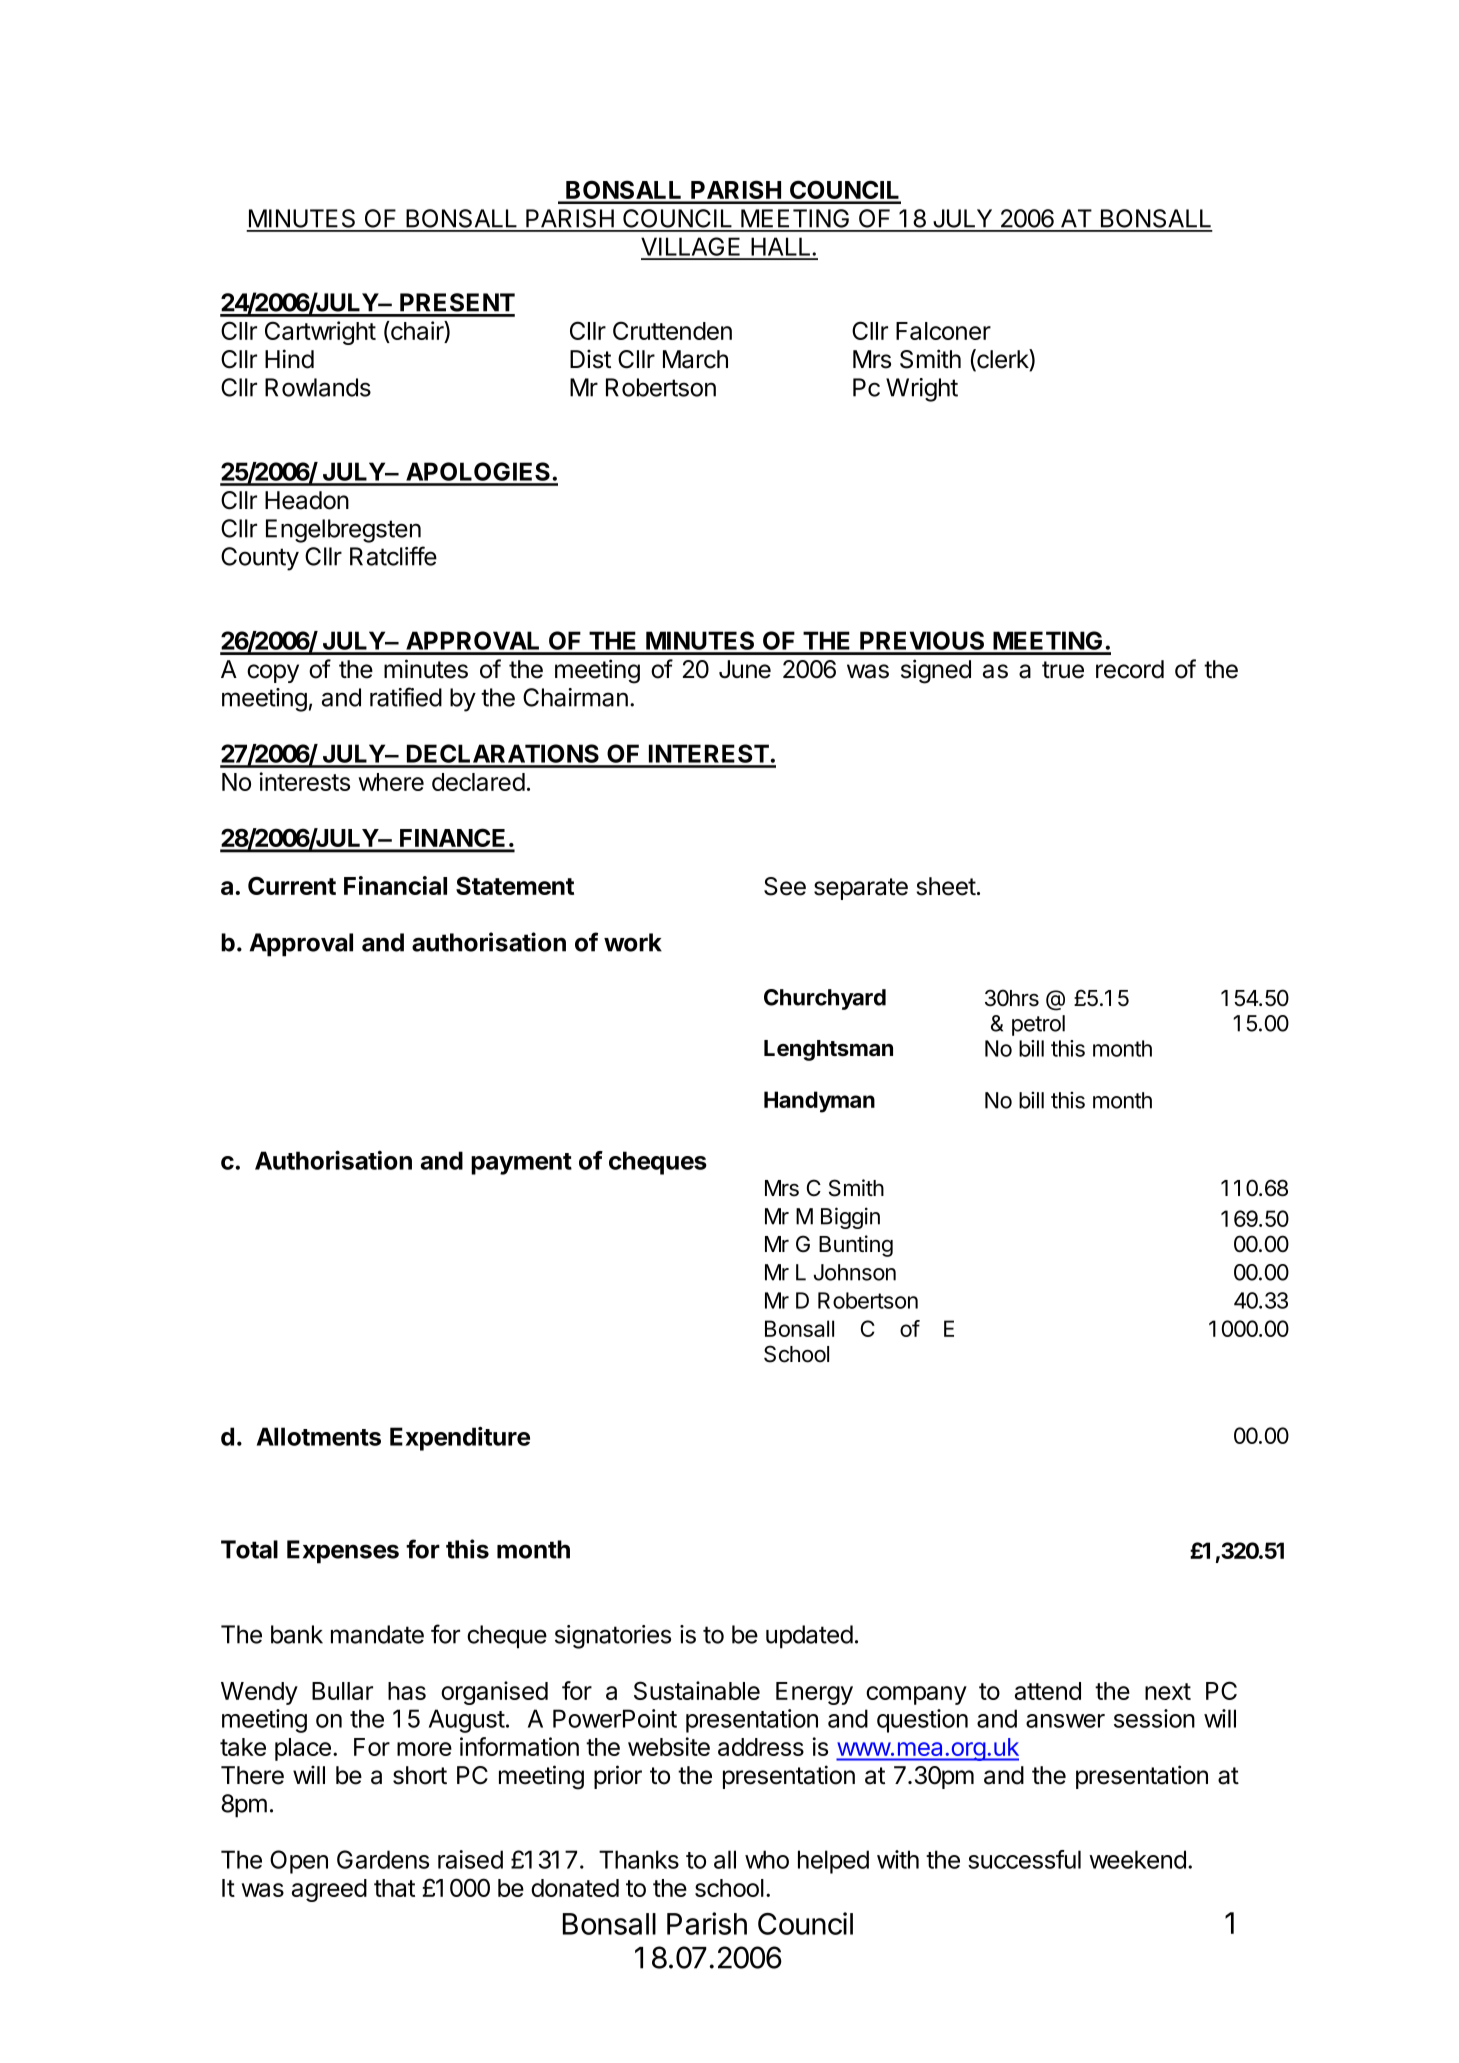 This screenshot has height=2063, width=1459. Describe the element at coordinates (1002, 360) in the screenshot. I see `clerk` at that location.
